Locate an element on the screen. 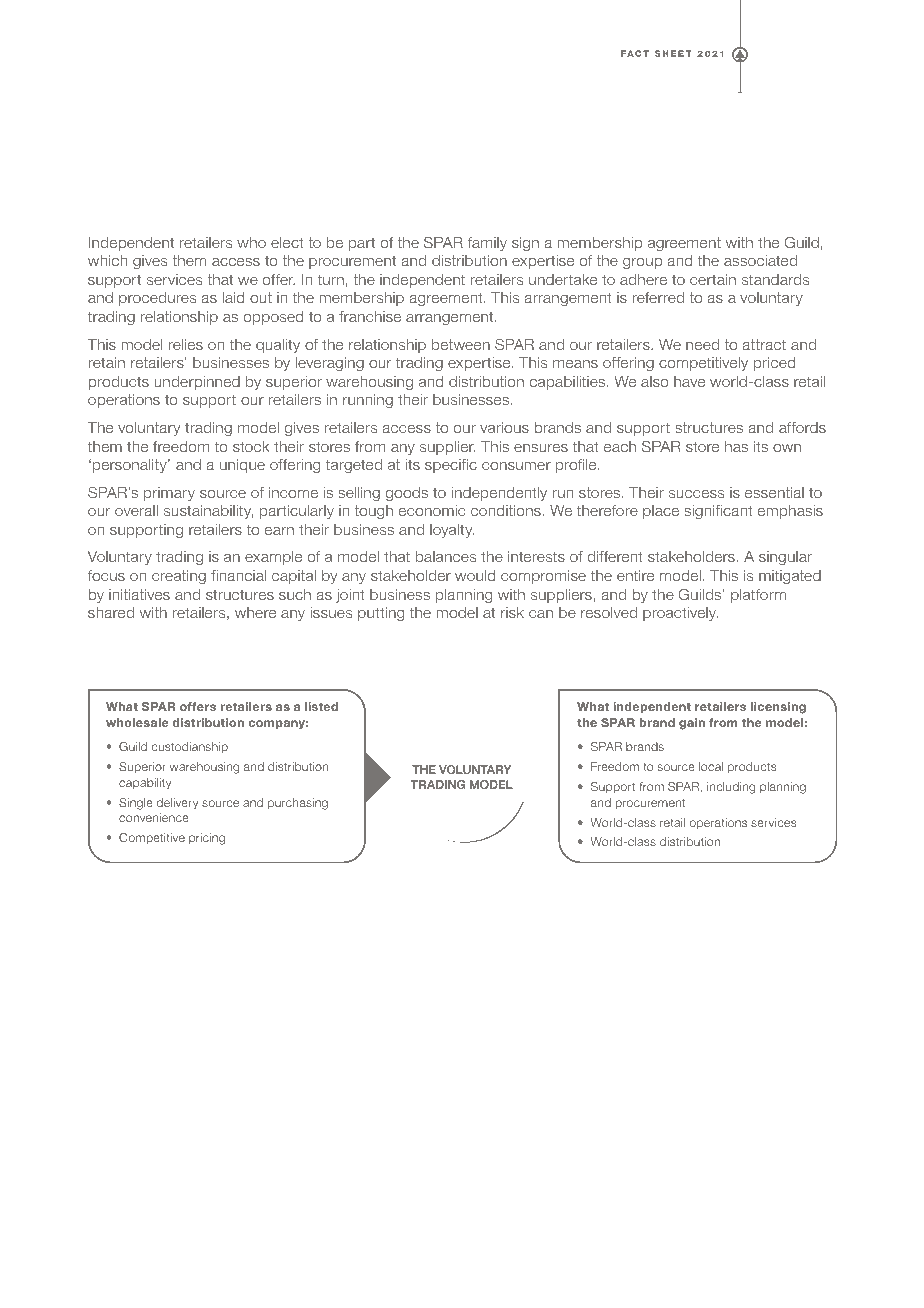  associated is located at coordinates (760, 260).
